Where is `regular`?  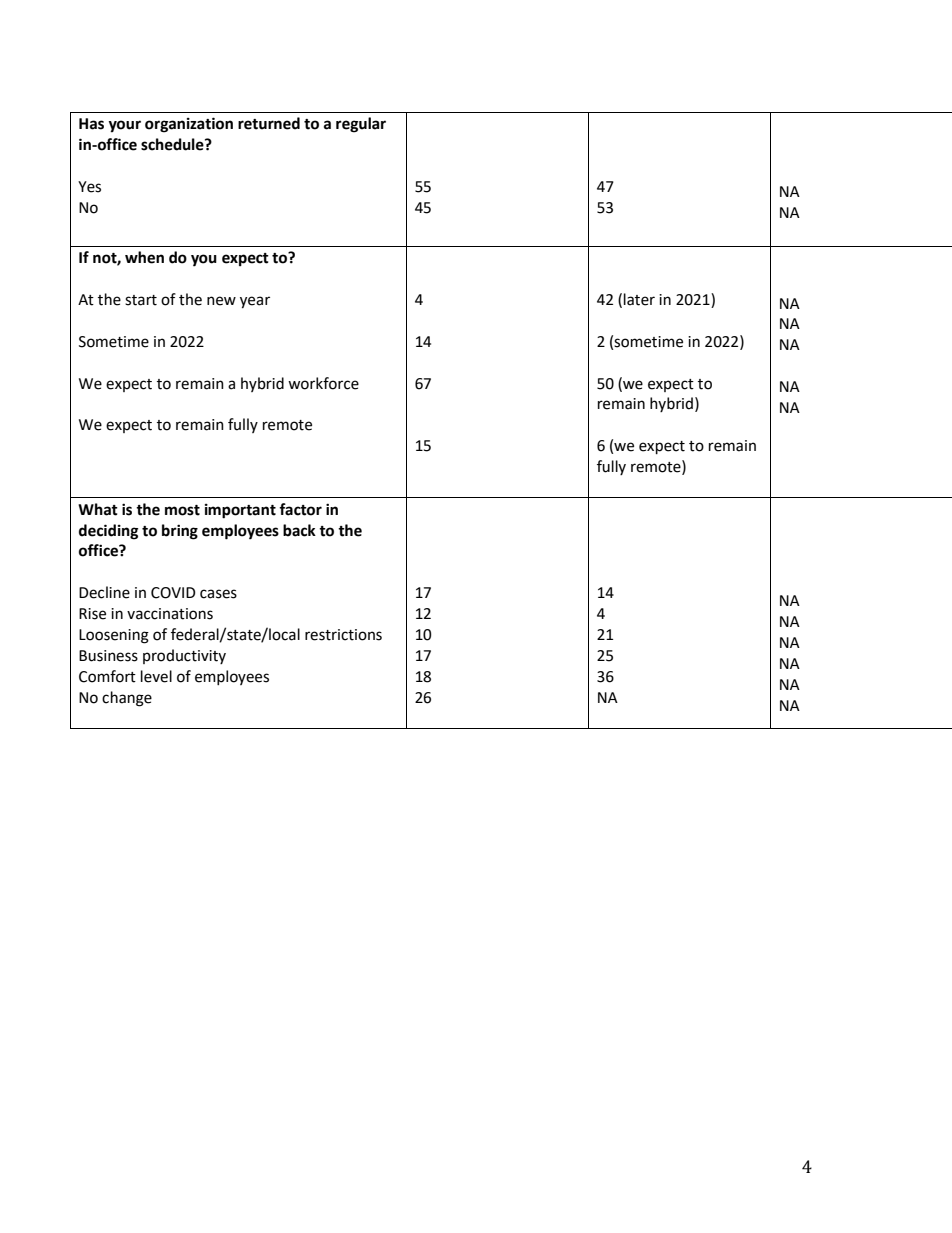
regular is located at coordinates (361, 125).
